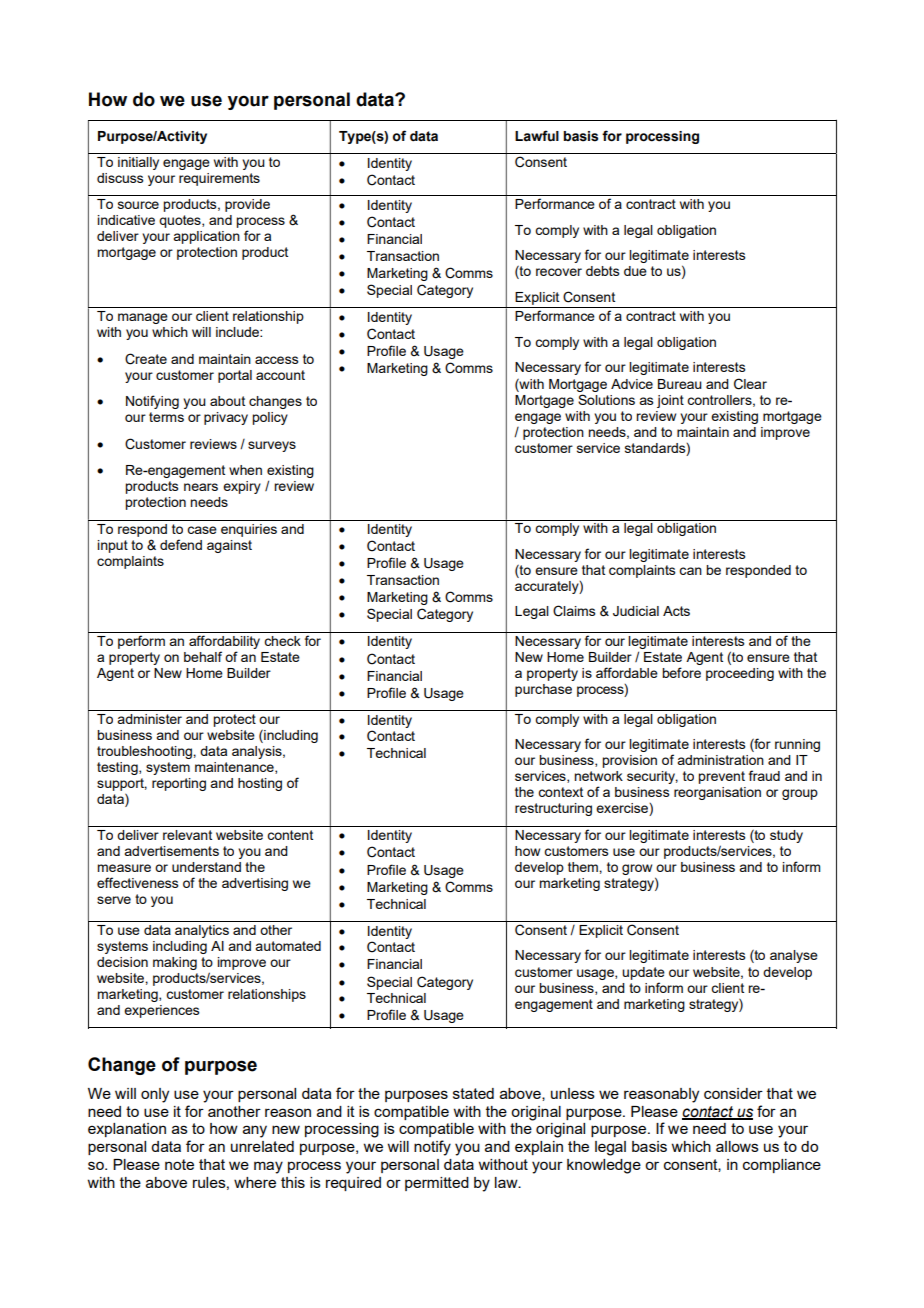 Image resolution: width=924 pixels, height=1308 pixels. I want to click on permitted, so click(437, 1184).
